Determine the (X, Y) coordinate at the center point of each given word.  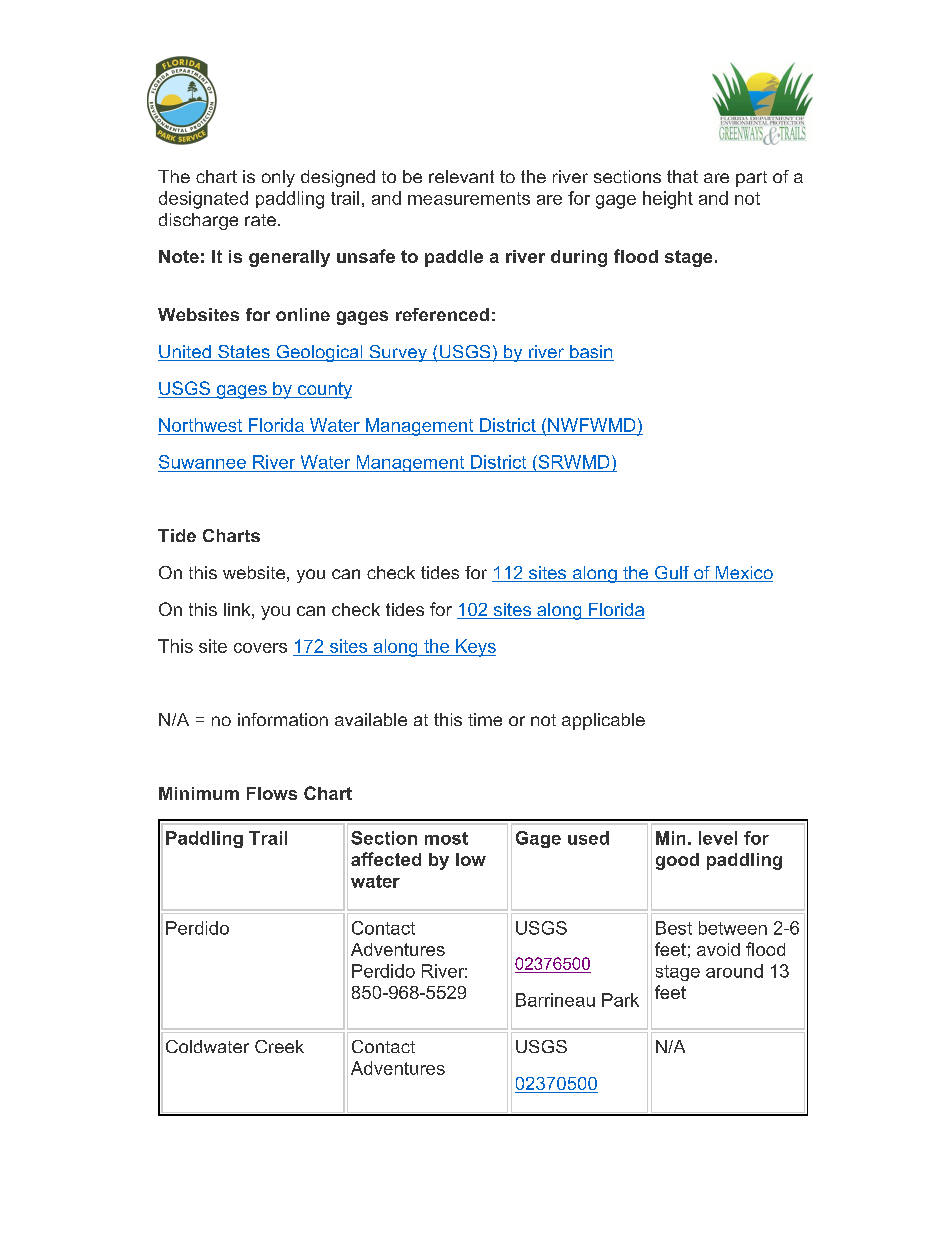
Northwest (200, 425)
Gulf (672, 574)
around (734, 971)
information (283, 719)
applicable (603, 721)
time (485, 719)
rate (260, 220)
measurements (469, 198)
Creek (279, 1046)
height (668, 200)
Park (620, 1000)
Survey (398, 353)
